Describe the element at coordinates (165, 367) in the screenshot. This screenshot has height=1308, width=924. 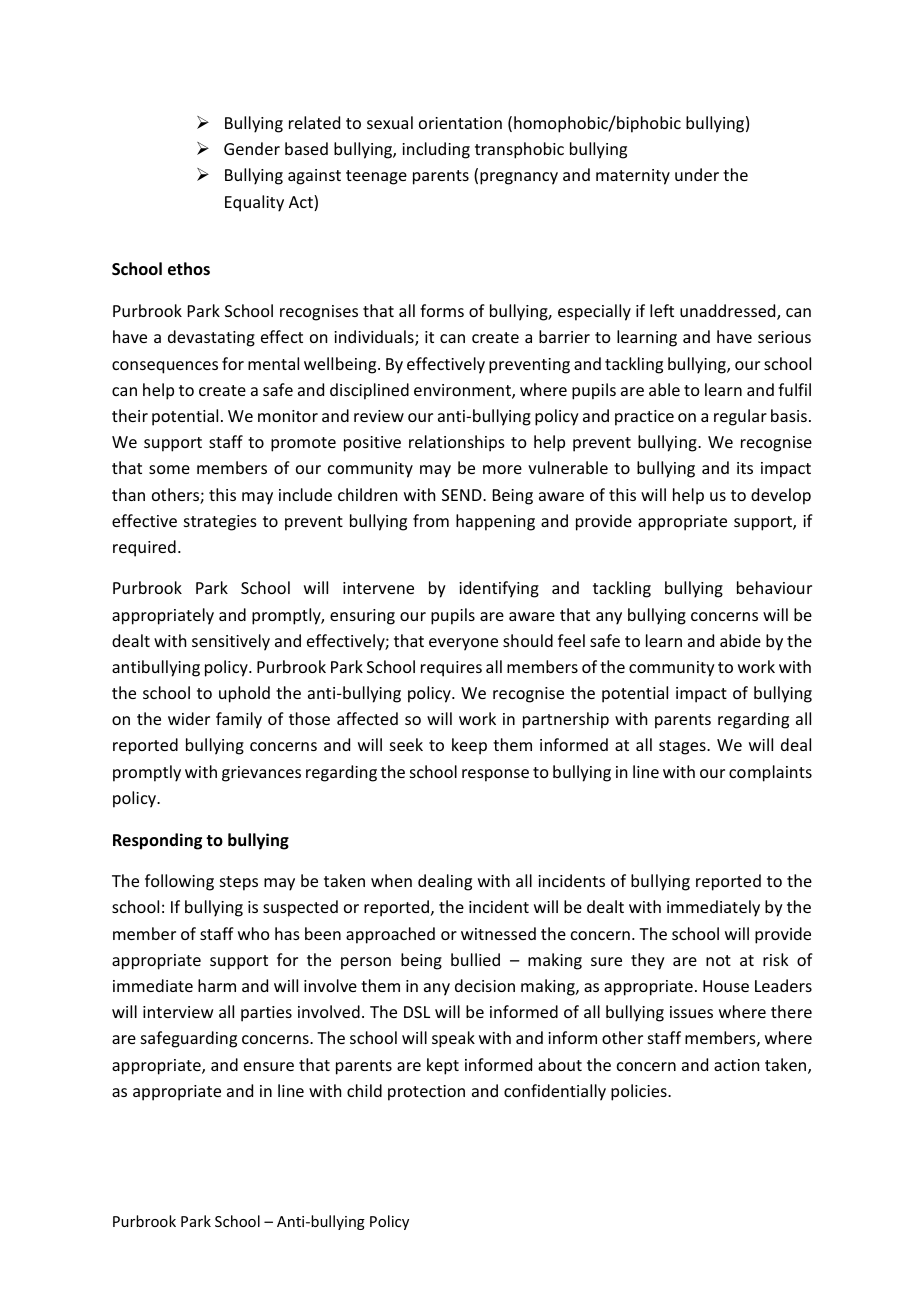
I see `consequences` at that location.
